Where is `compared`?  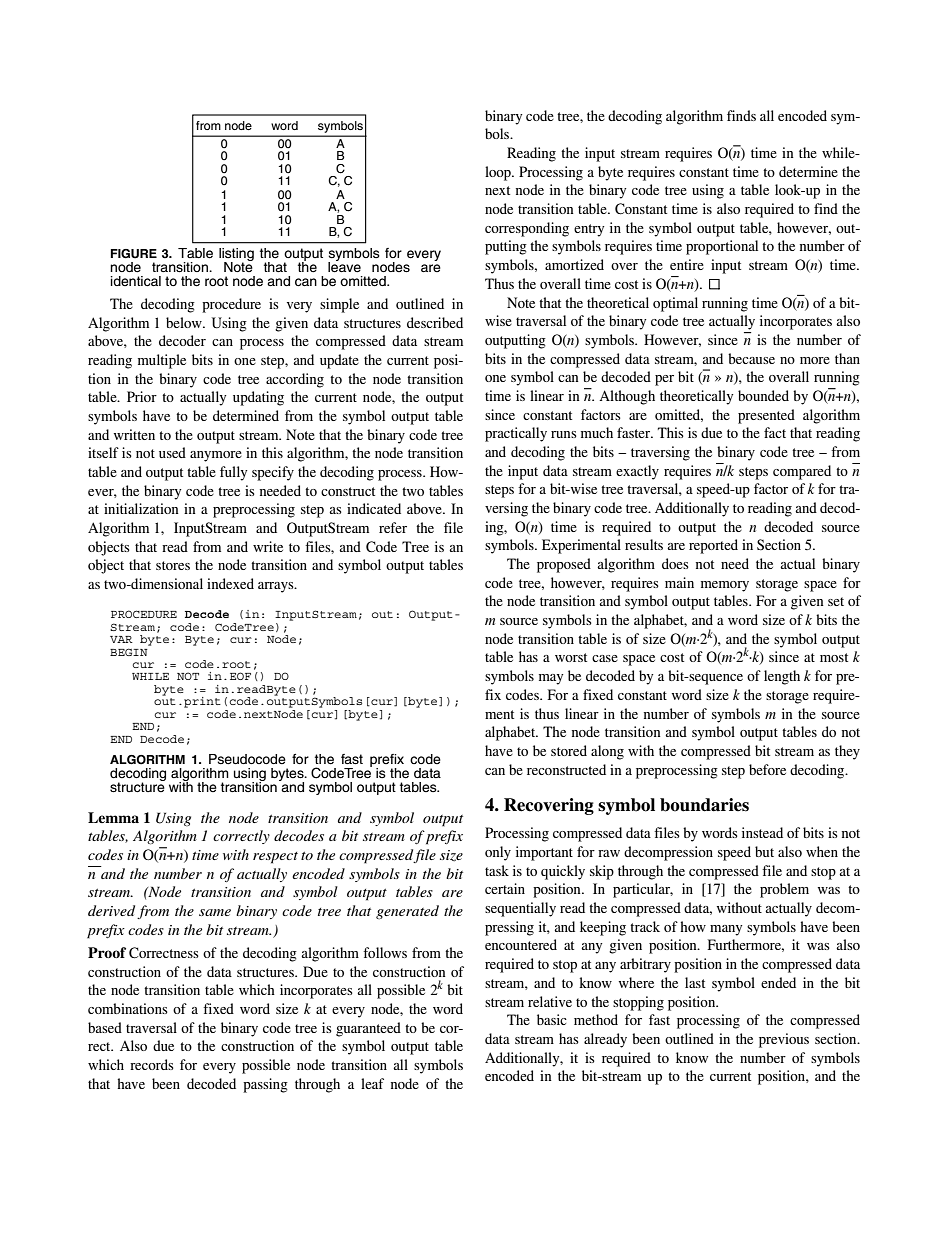 compared is located at coordinates (802, 472).
